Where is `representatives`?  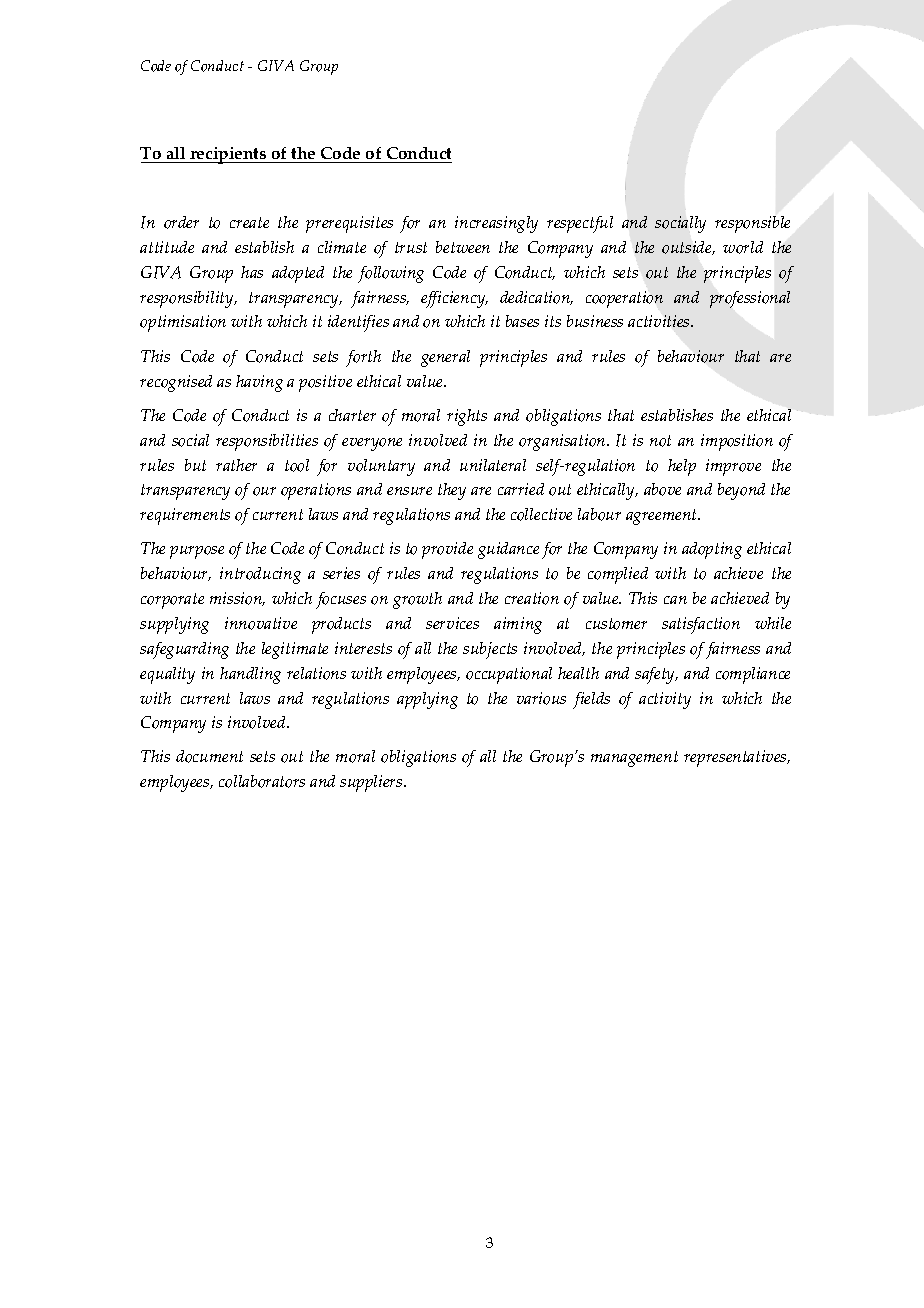
representatives is located at coordinates (736, 758).
